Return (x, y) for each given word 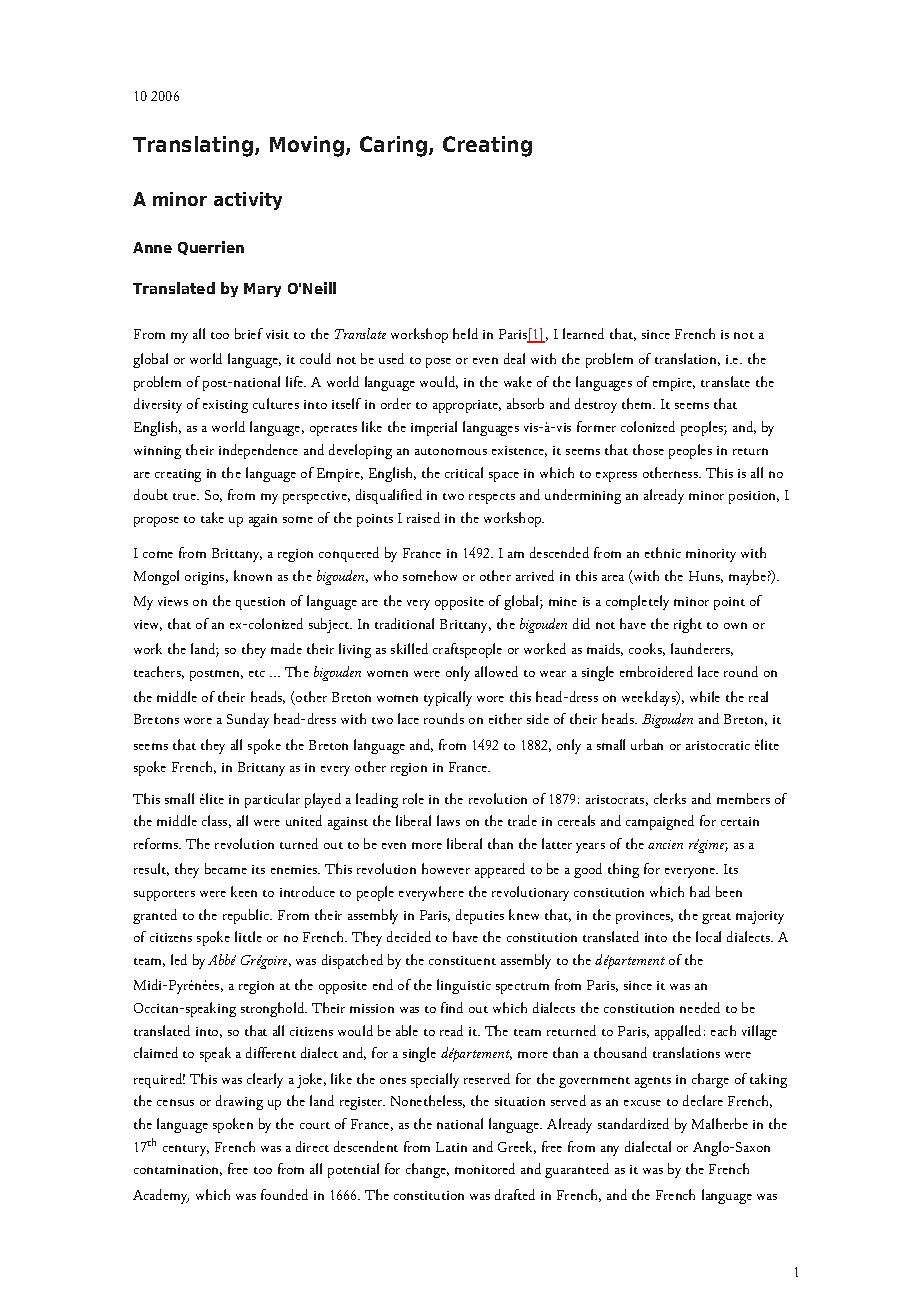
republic (247, 916)
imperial (434, 428)
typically (448, 698)
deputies (480, 916)
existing (225, 406)
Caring (393, 146)
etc (257, 673)
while (705, 696)
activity (248, 201)
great (716, 918)
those (648, 449)
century (186, 1150)
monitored (485, 1168)
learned (583, 333)
